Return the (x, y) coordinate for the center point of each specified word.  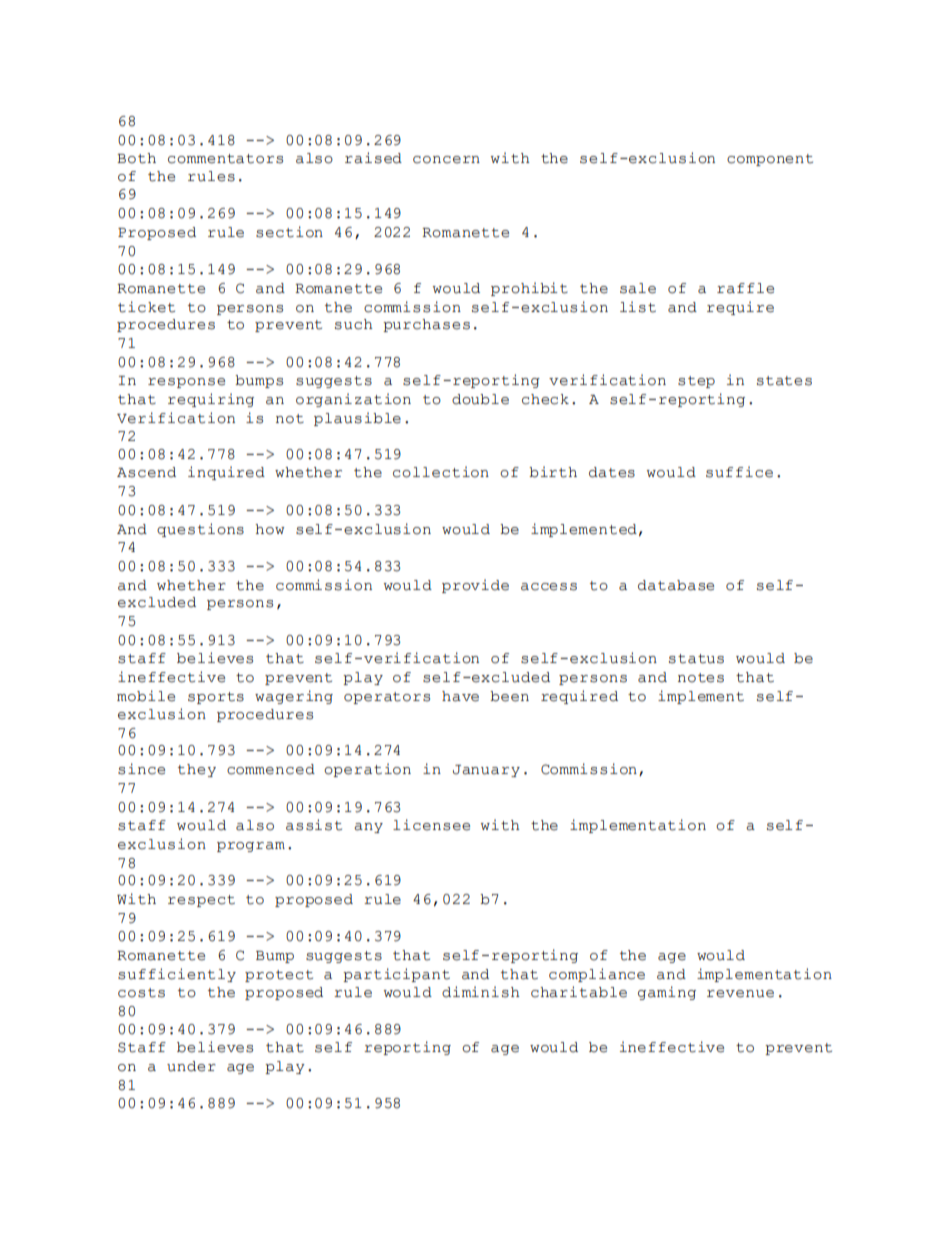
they (197, 770)
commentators (225, 159)
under (191, 1066)
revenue (740, 994)
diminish (481, 992)
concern (446, 160)
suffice (739, 472)
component (770, 160)
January (486, 771)
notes (701, 678)
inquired (226, 473)
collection (441, 472)
